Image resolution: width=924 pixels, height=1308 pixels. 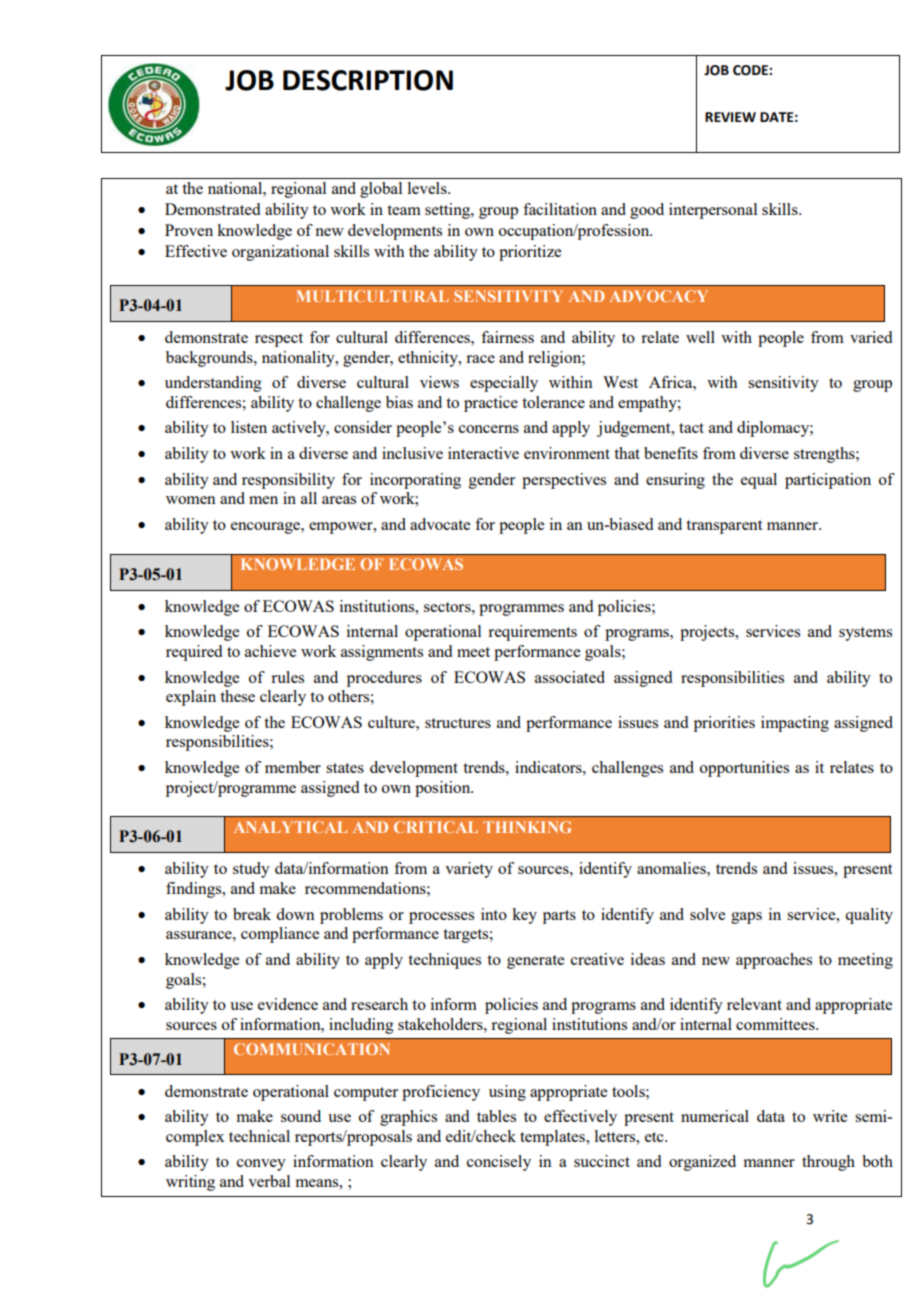 What do you see at coordinates (261, 1165) in the page?
I see `convey` at bounding box center [261, 1165].
